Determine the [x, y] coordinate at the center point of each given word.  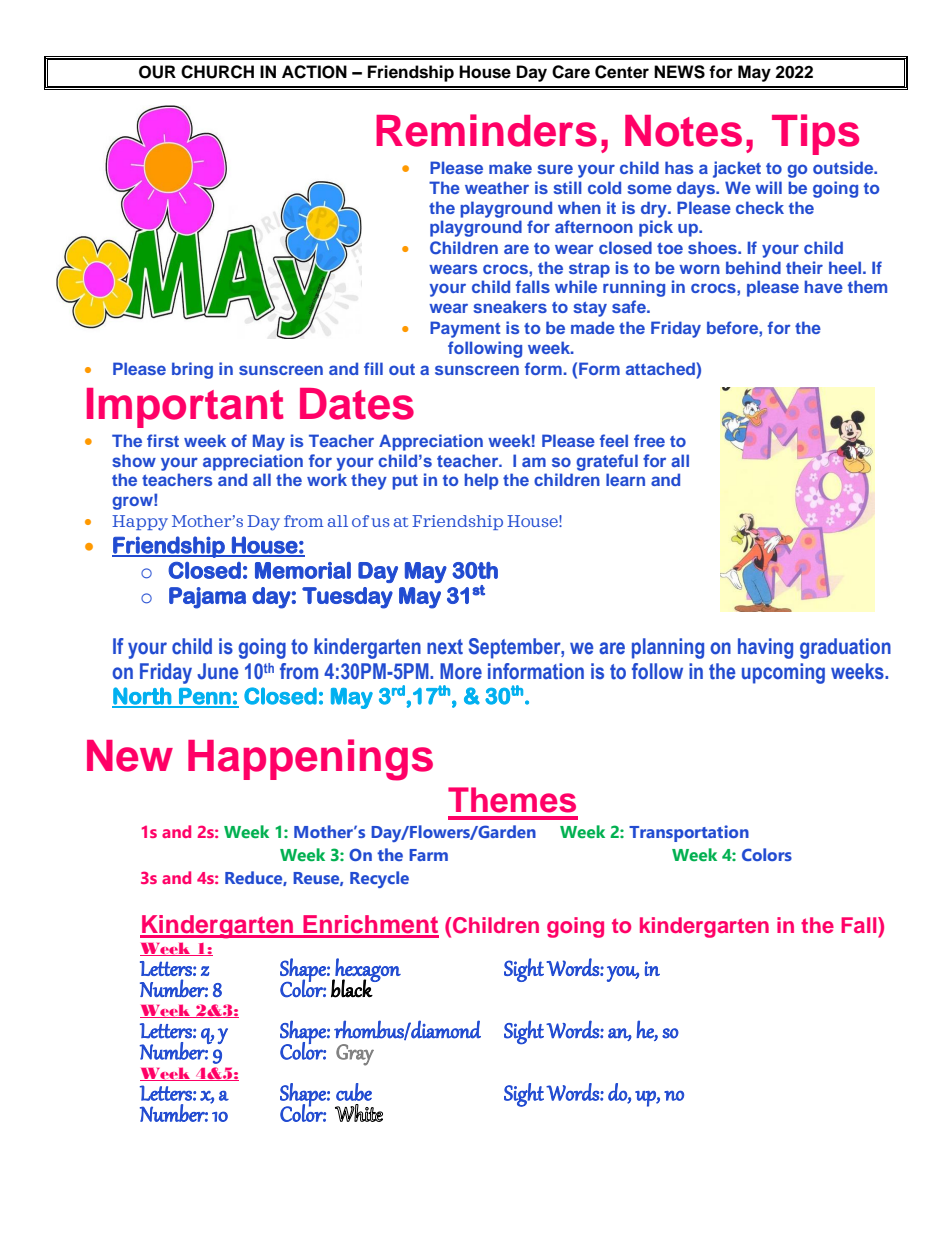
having [765, 648]
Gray [355, 1055]
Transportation [689, 833]
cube [354, 1092]
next [445, 647]
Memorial [303, 570]
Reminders [486, 130]
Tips [815, 134]
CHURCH [217, 72]
